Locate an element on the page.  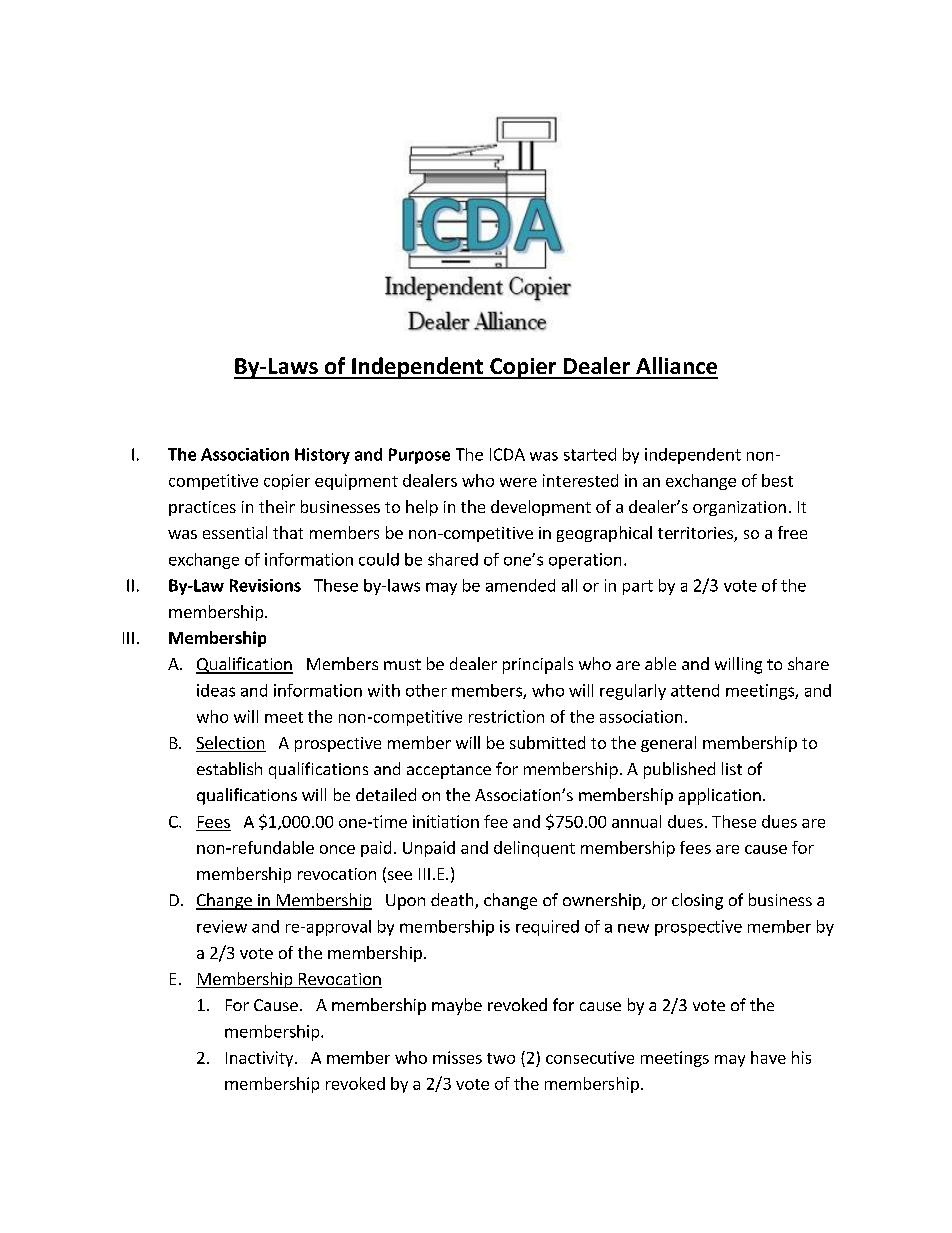
Inactivity is located at coordinates (261, 1059).
